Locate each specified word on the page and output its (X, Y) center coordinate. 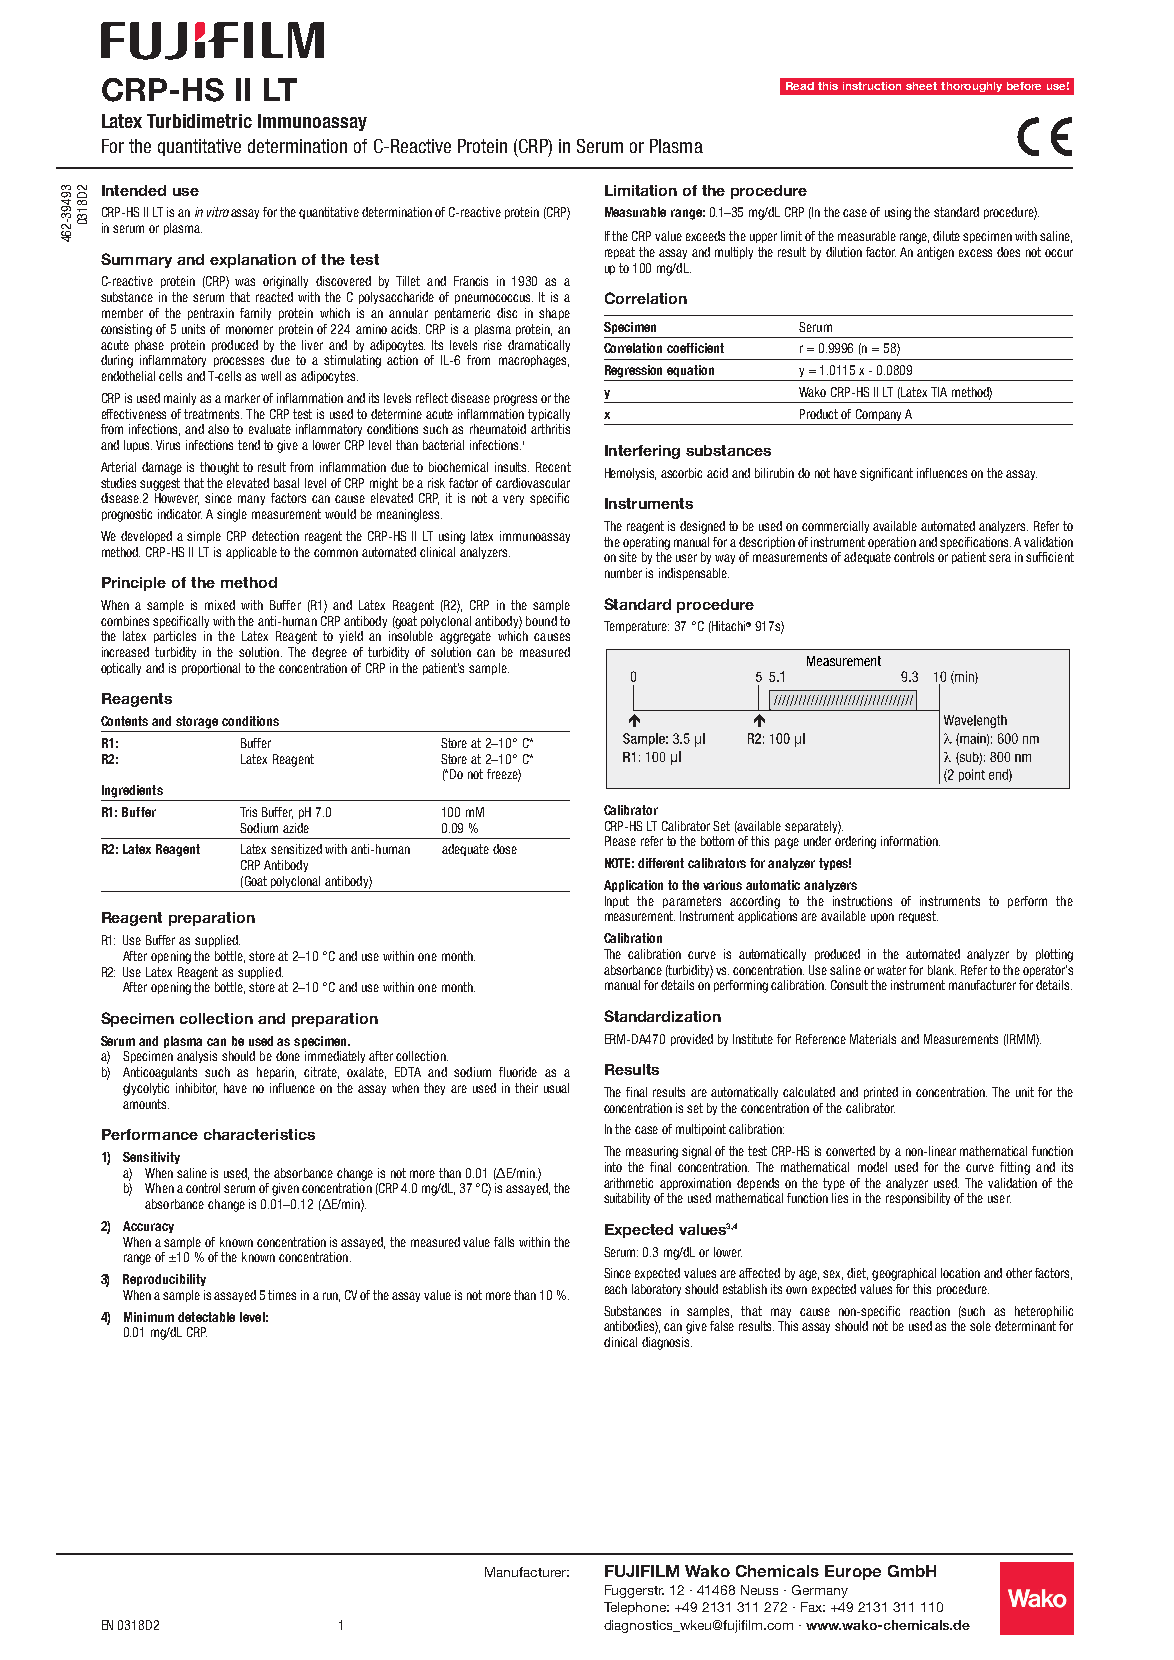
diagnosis (667, 1343)
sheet (921, 86)
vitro (218, 212)
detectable (206, 1317)
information (910, 841)
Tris (248, 812)
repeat (620, 253)
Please (620, 841)
